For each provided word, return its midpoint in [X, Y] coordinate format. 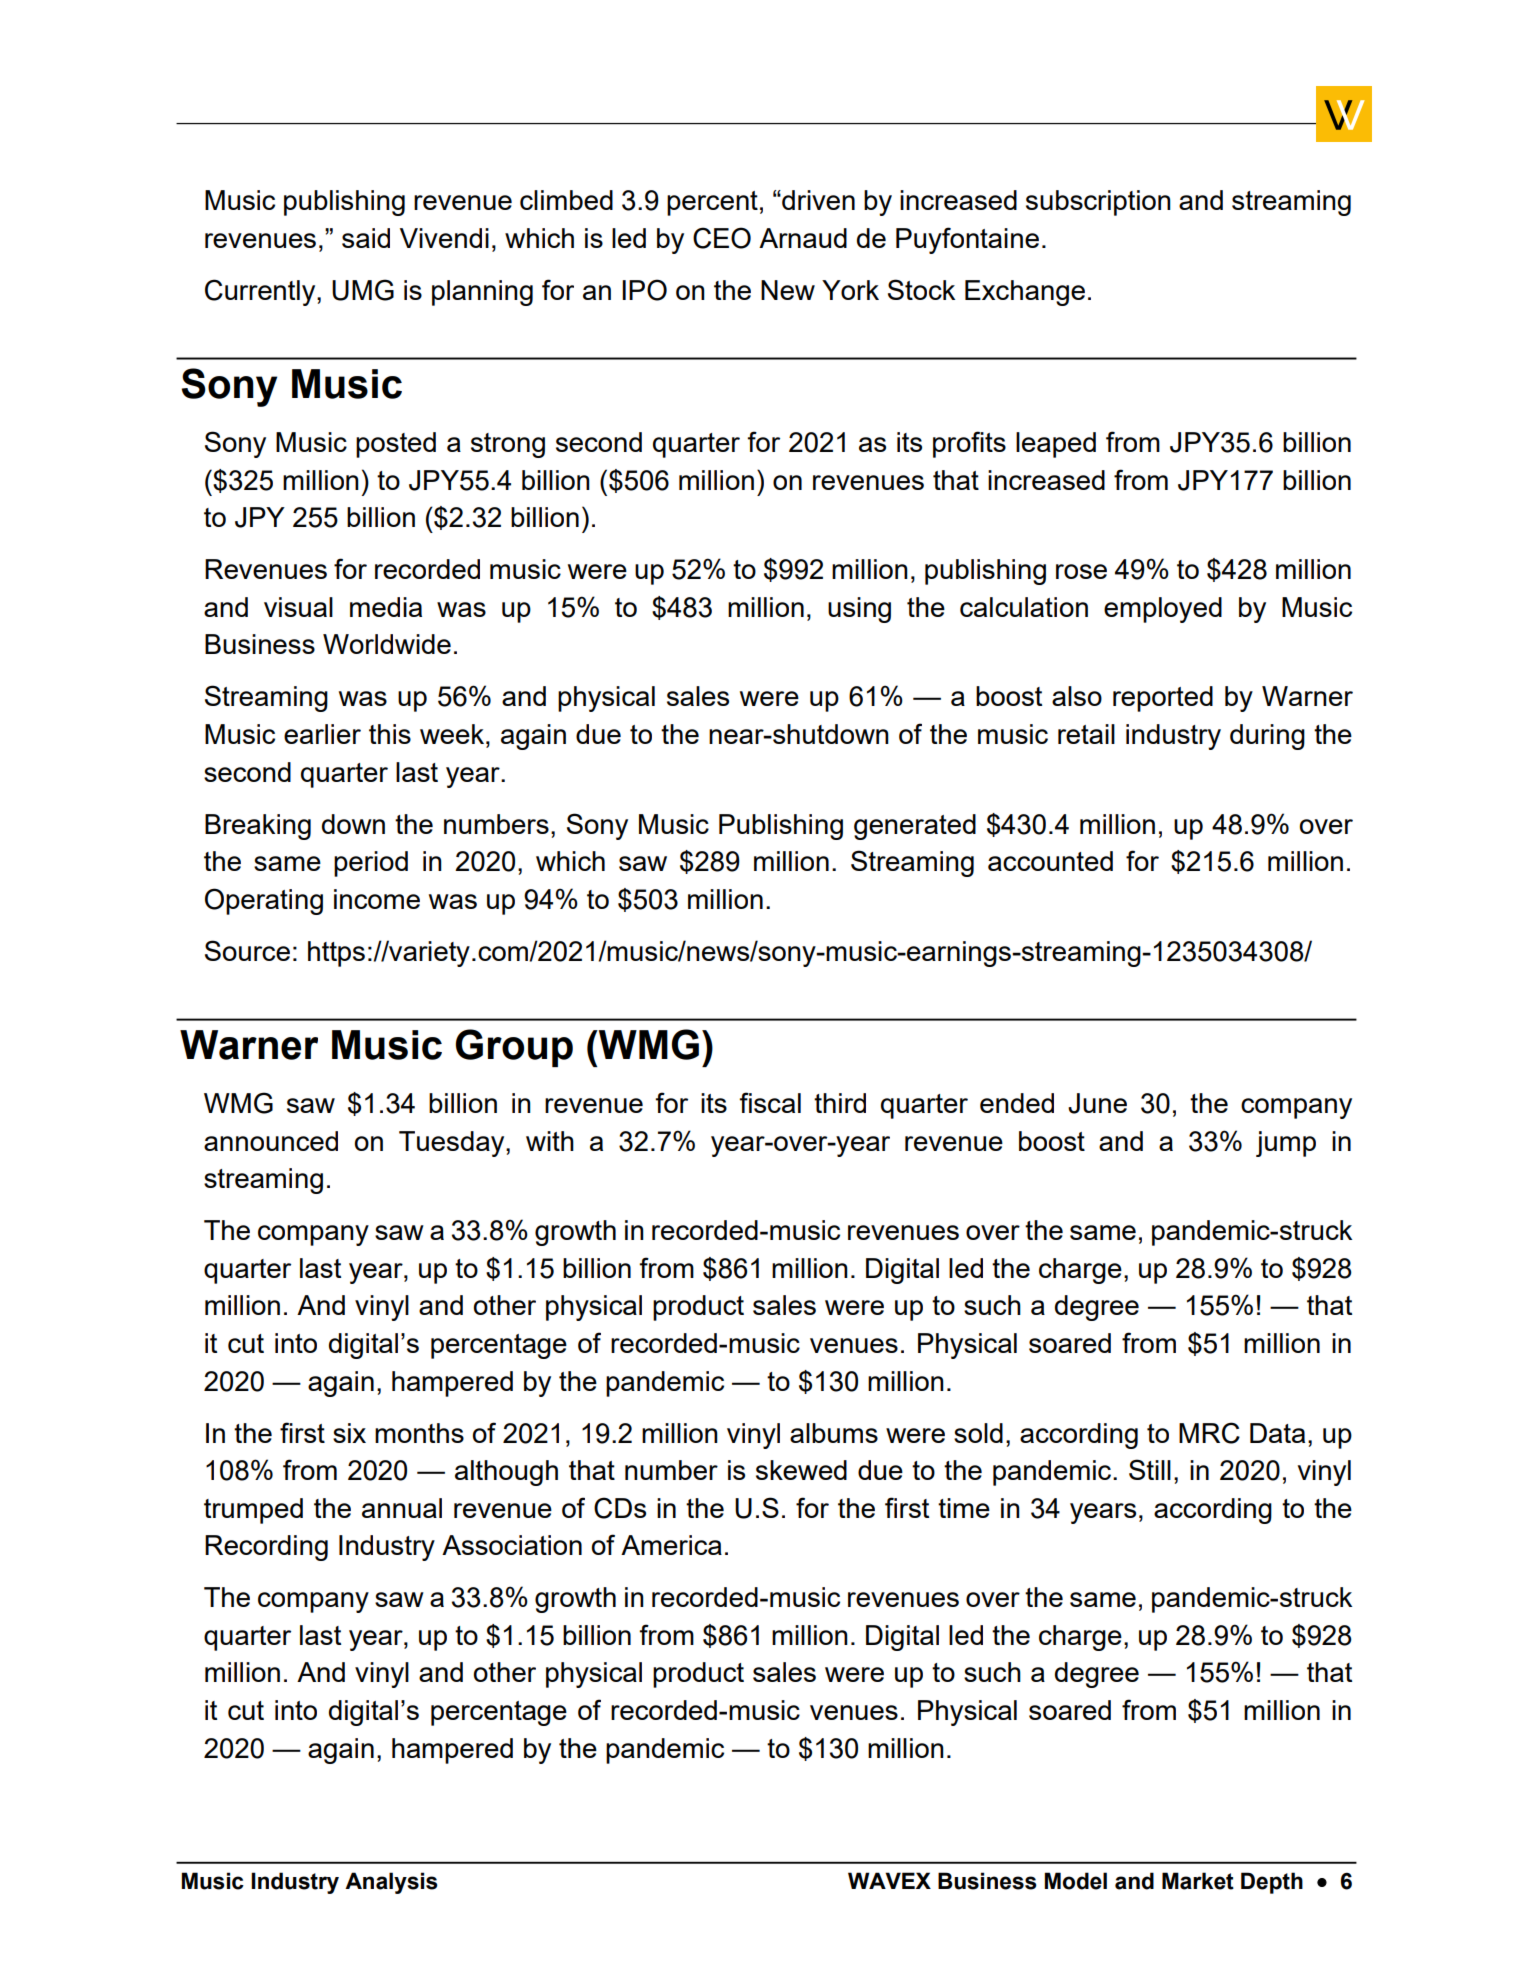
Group [514, 1048]
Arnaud [803, 238]
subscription [1098, 203]
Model [1076, 1881]
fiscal [770, 1102]
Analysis [391, 1883]
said [366, 238]
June [1097, 1103]
